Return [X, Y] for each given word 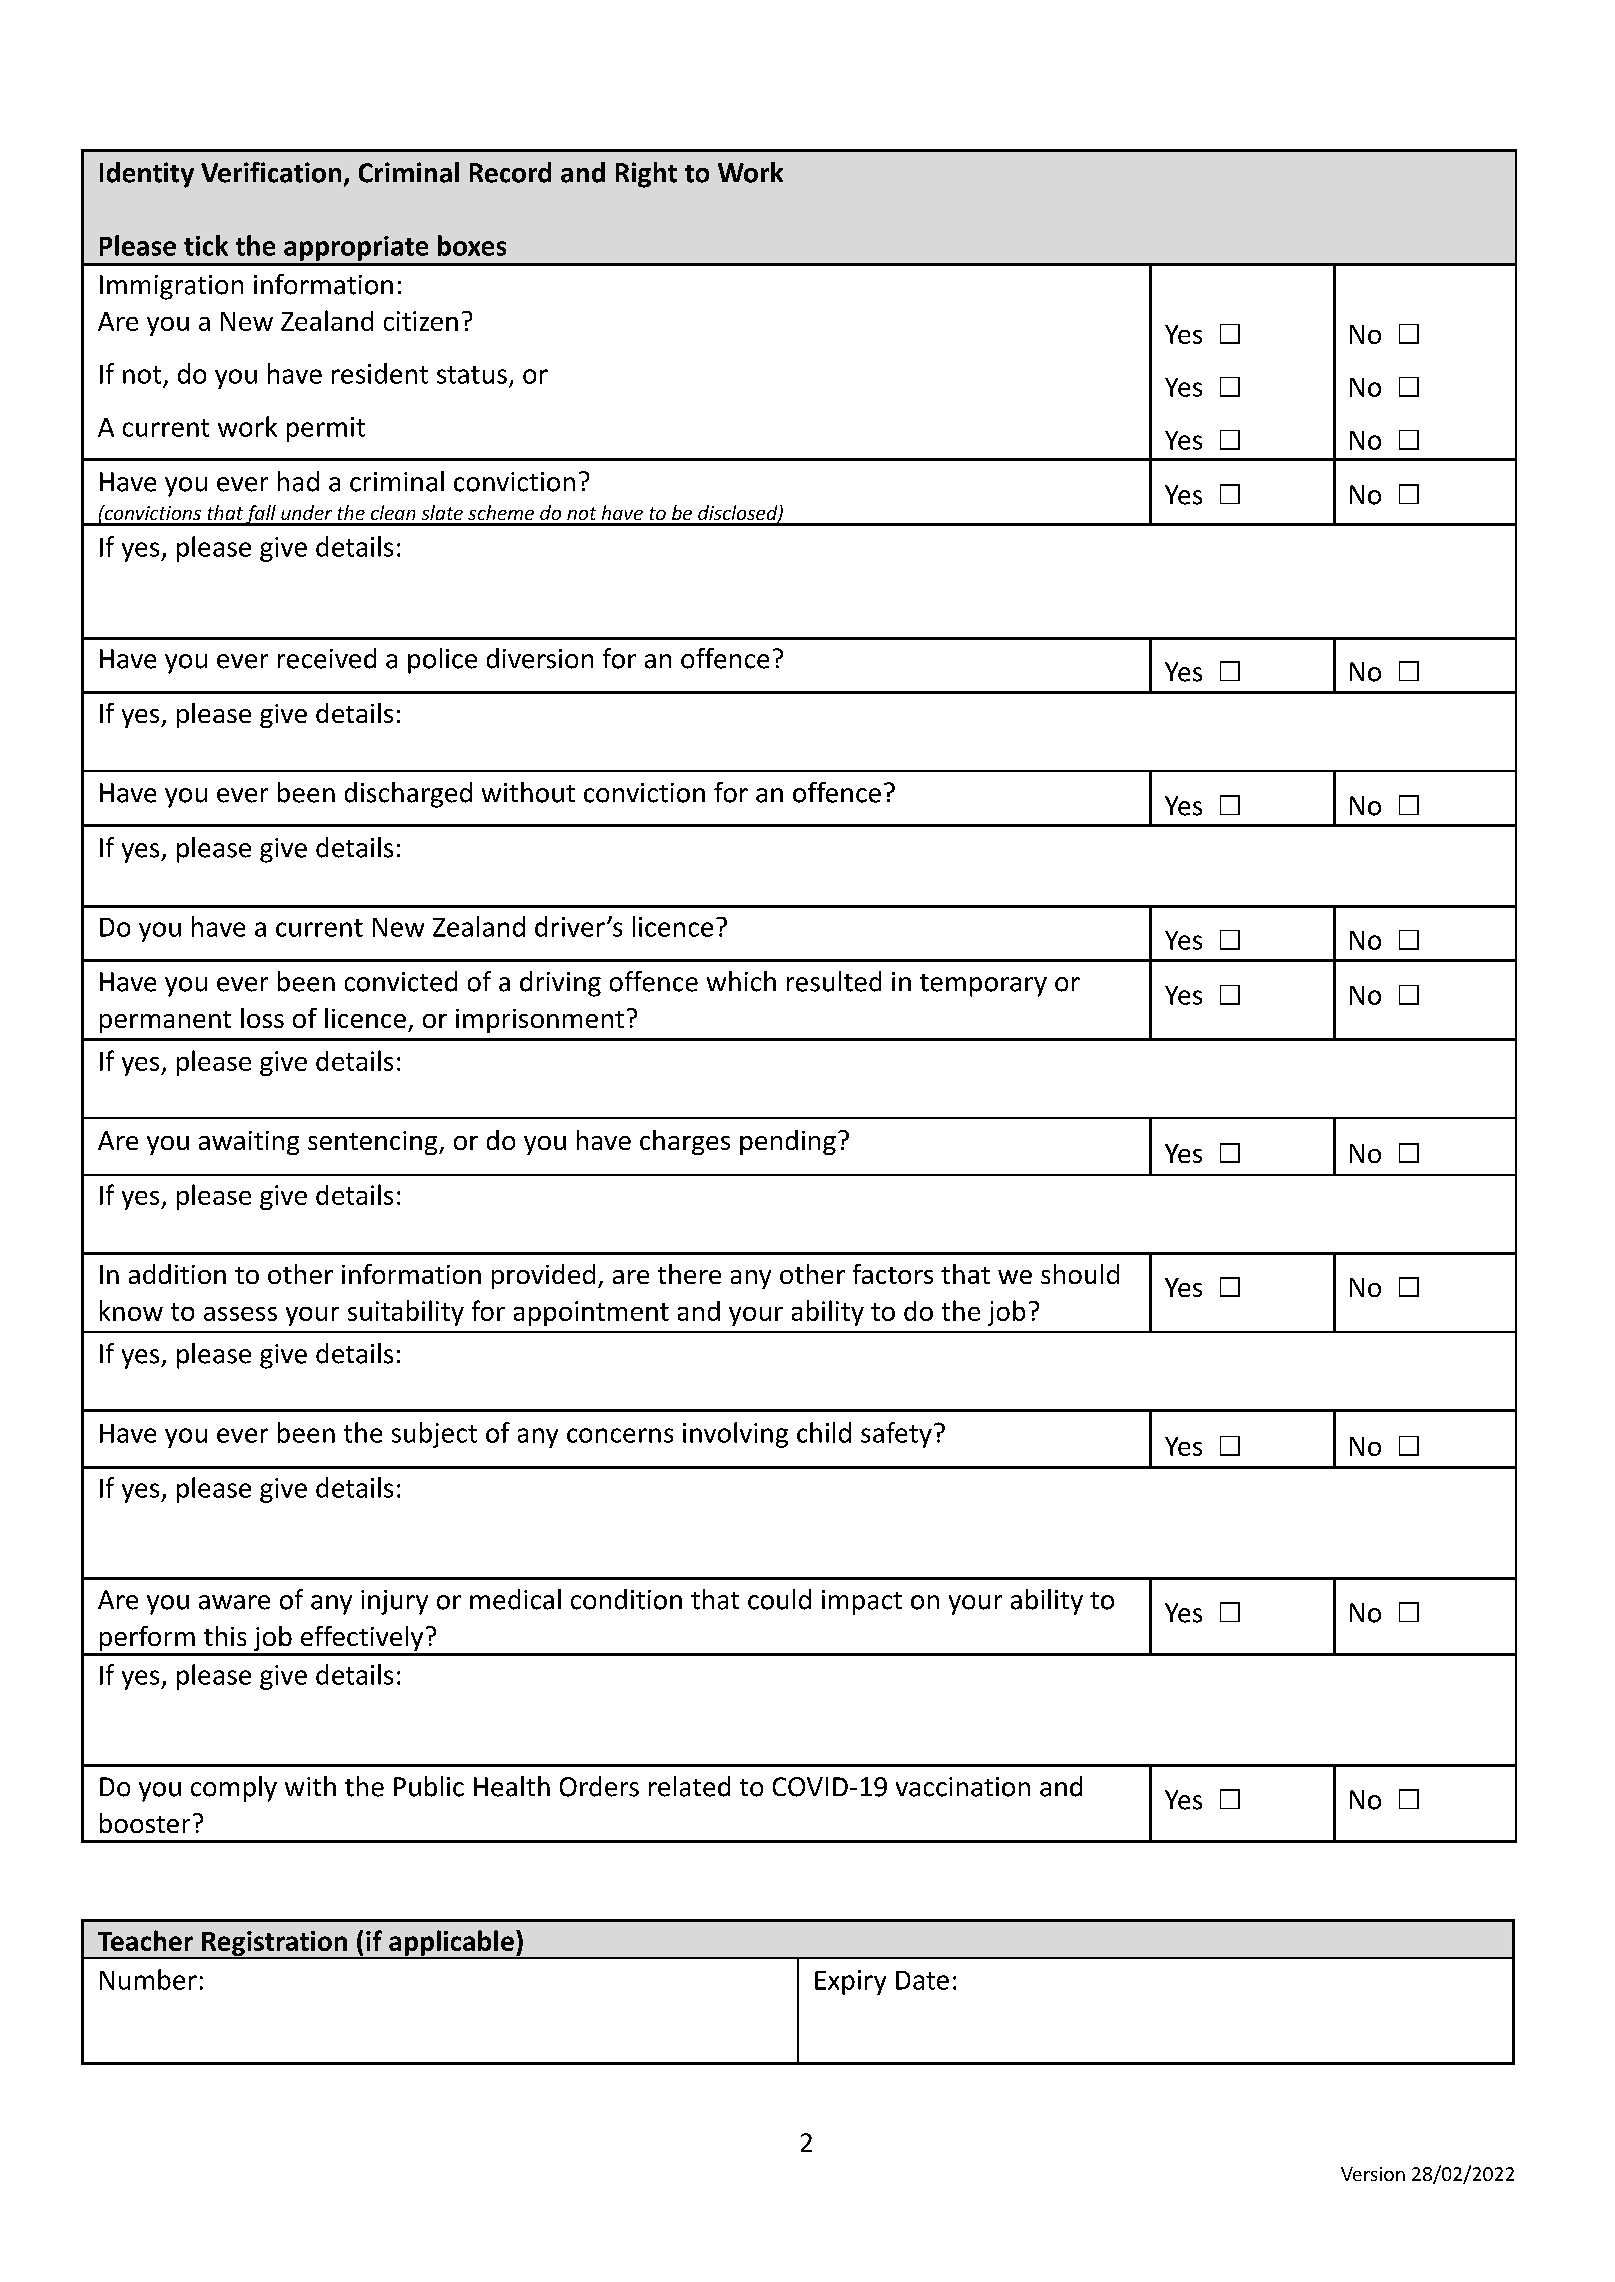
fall [261, 515]
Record [510, 172]
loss [262, 1018]
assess [240, 1314]
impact [862, 1602]
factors [893, 1274]
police [442, 661]
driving [560, 984]
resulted [834, 981]
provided [543, 1276]
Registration [275, 1945]
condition [626, 1599]
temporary [983, 985]
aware [234, 1602]
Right [646, 175]
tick [206, 245]
